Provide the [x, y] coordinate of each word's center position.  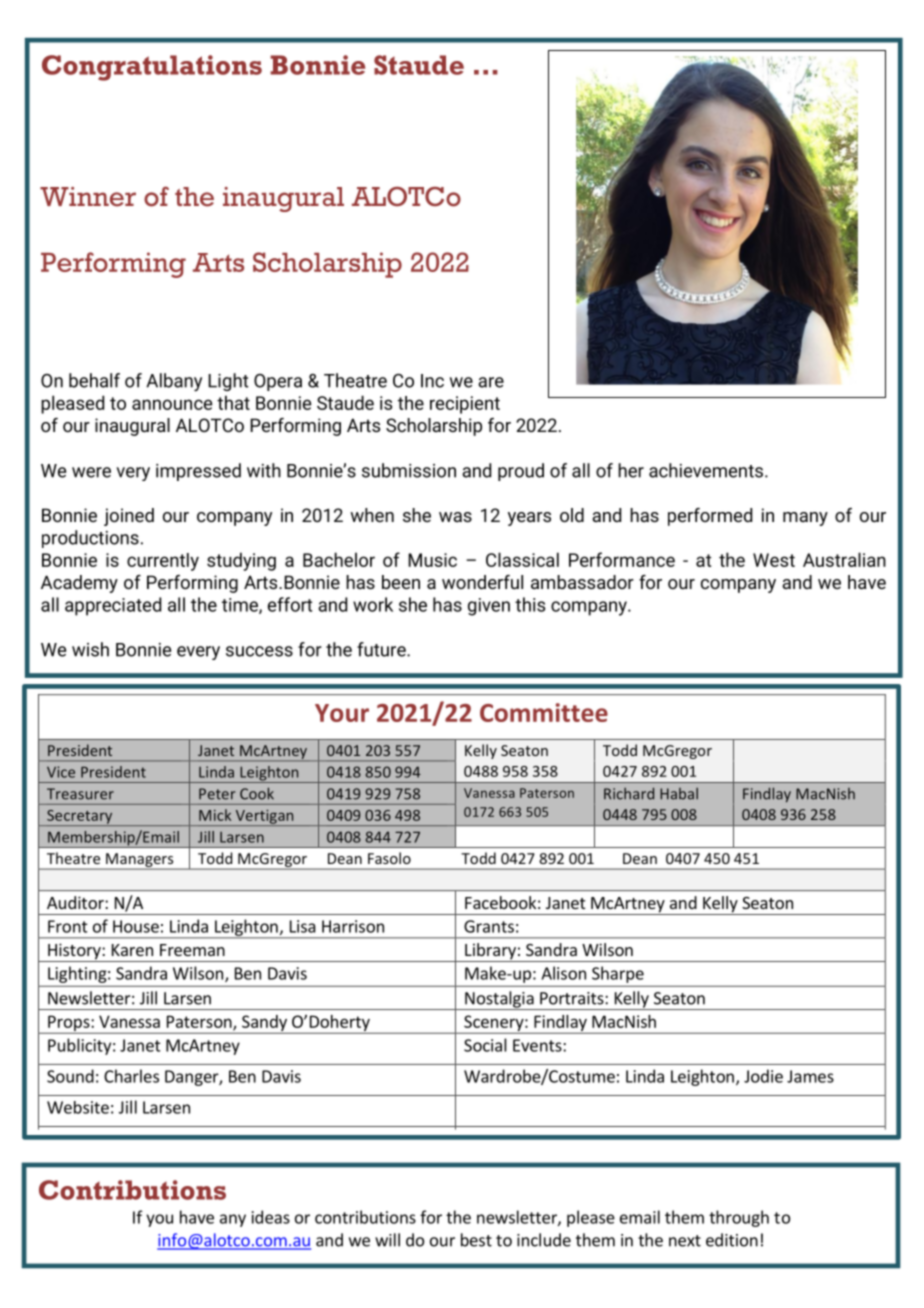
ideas [271, 1217]
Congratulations [152, 68]
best [476, 1240]
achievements [706, 470]
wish [90, 649]
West [774, 560]
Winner [88, 197]
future [382, 649]
